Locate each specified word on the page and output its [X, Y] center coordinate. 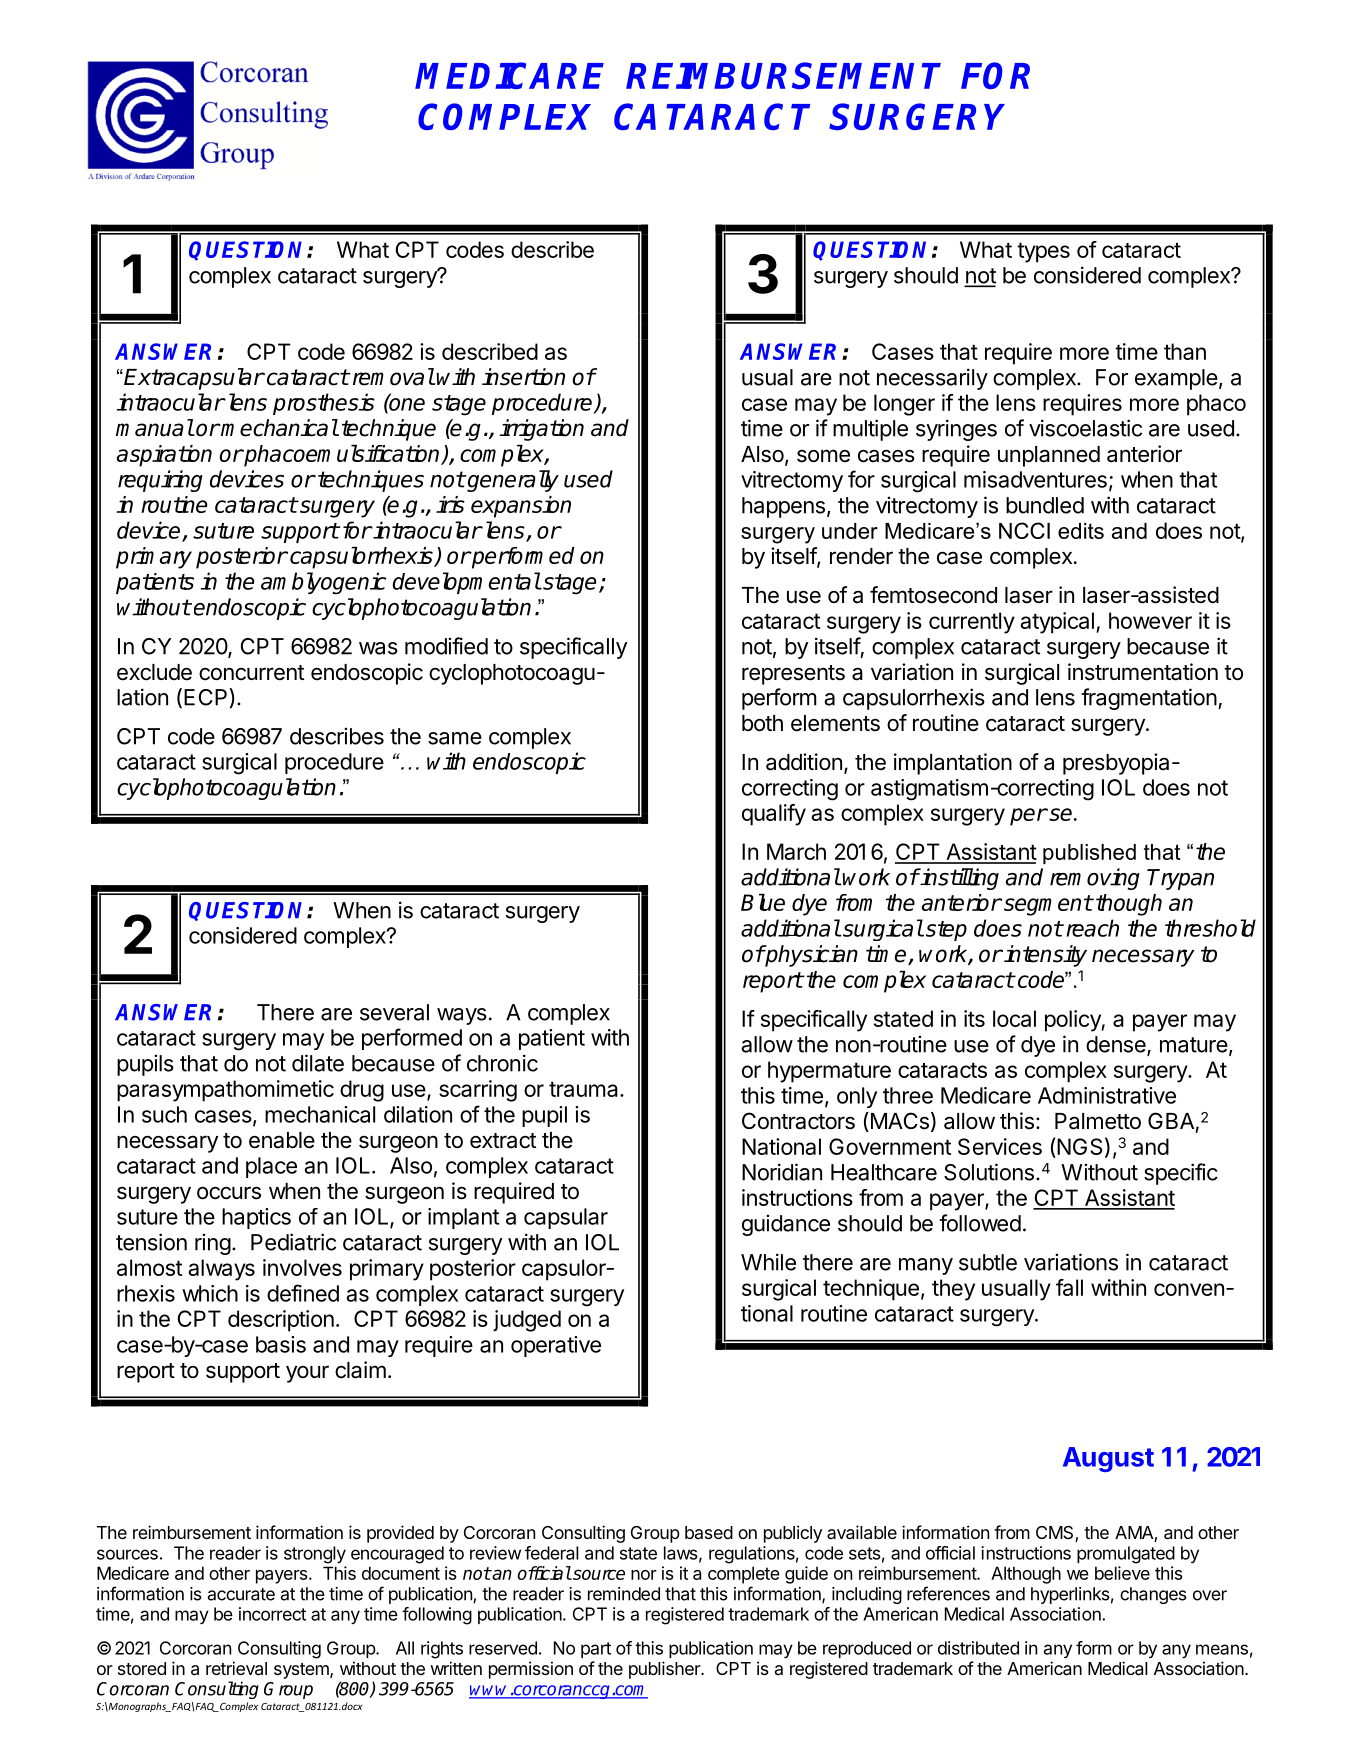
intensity [1045, 956]
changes [1153, 1595]
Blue [763, 902]
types [1043, 252]
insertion [523, 377]
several [394, 1012]
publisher [665, 1670]
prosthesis [324, 404]
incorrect [272, 1614]
